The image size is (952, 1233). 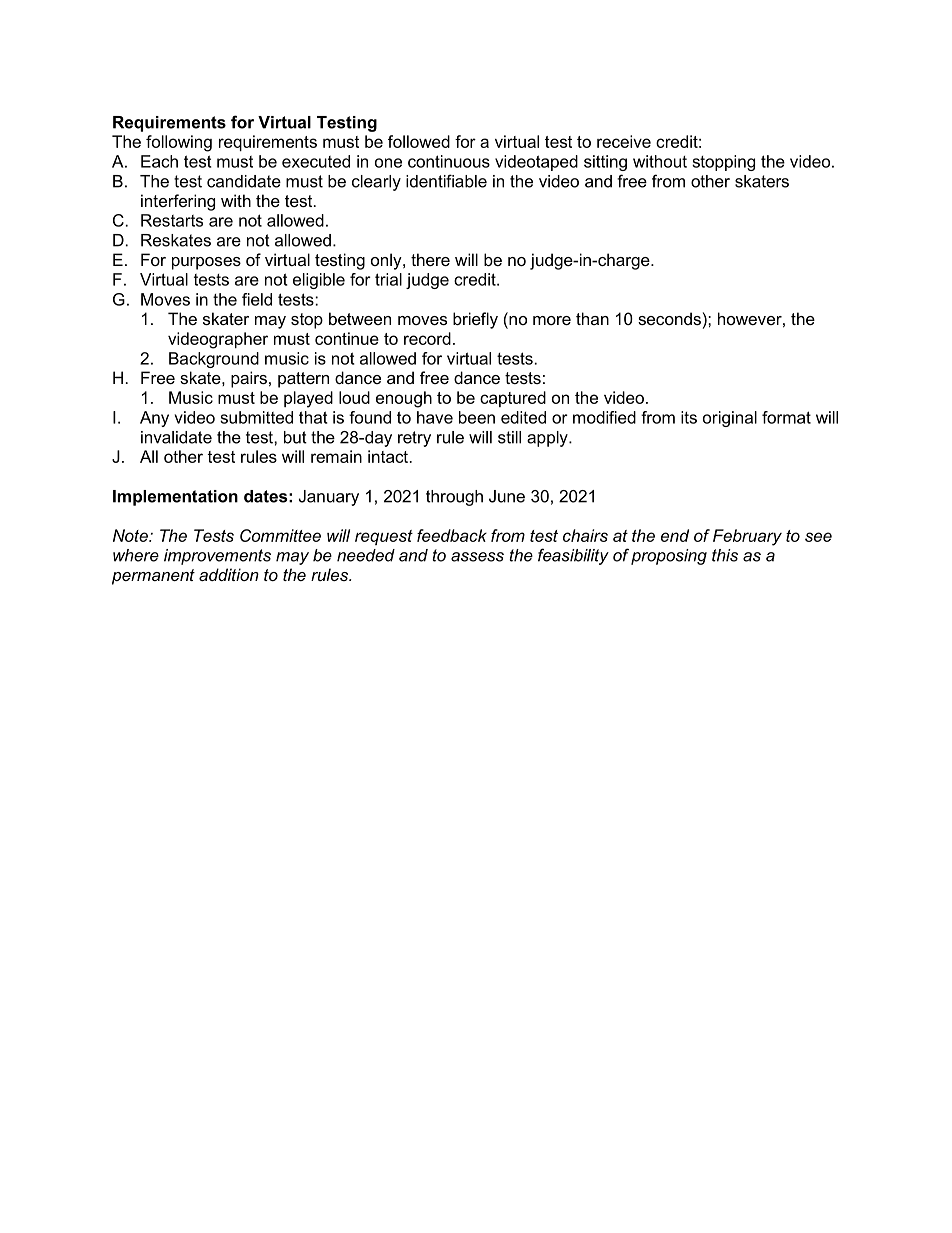 What do you see at coordinates (624, 141) in the document?
I see `receive` at bounding box center [624, 141].
